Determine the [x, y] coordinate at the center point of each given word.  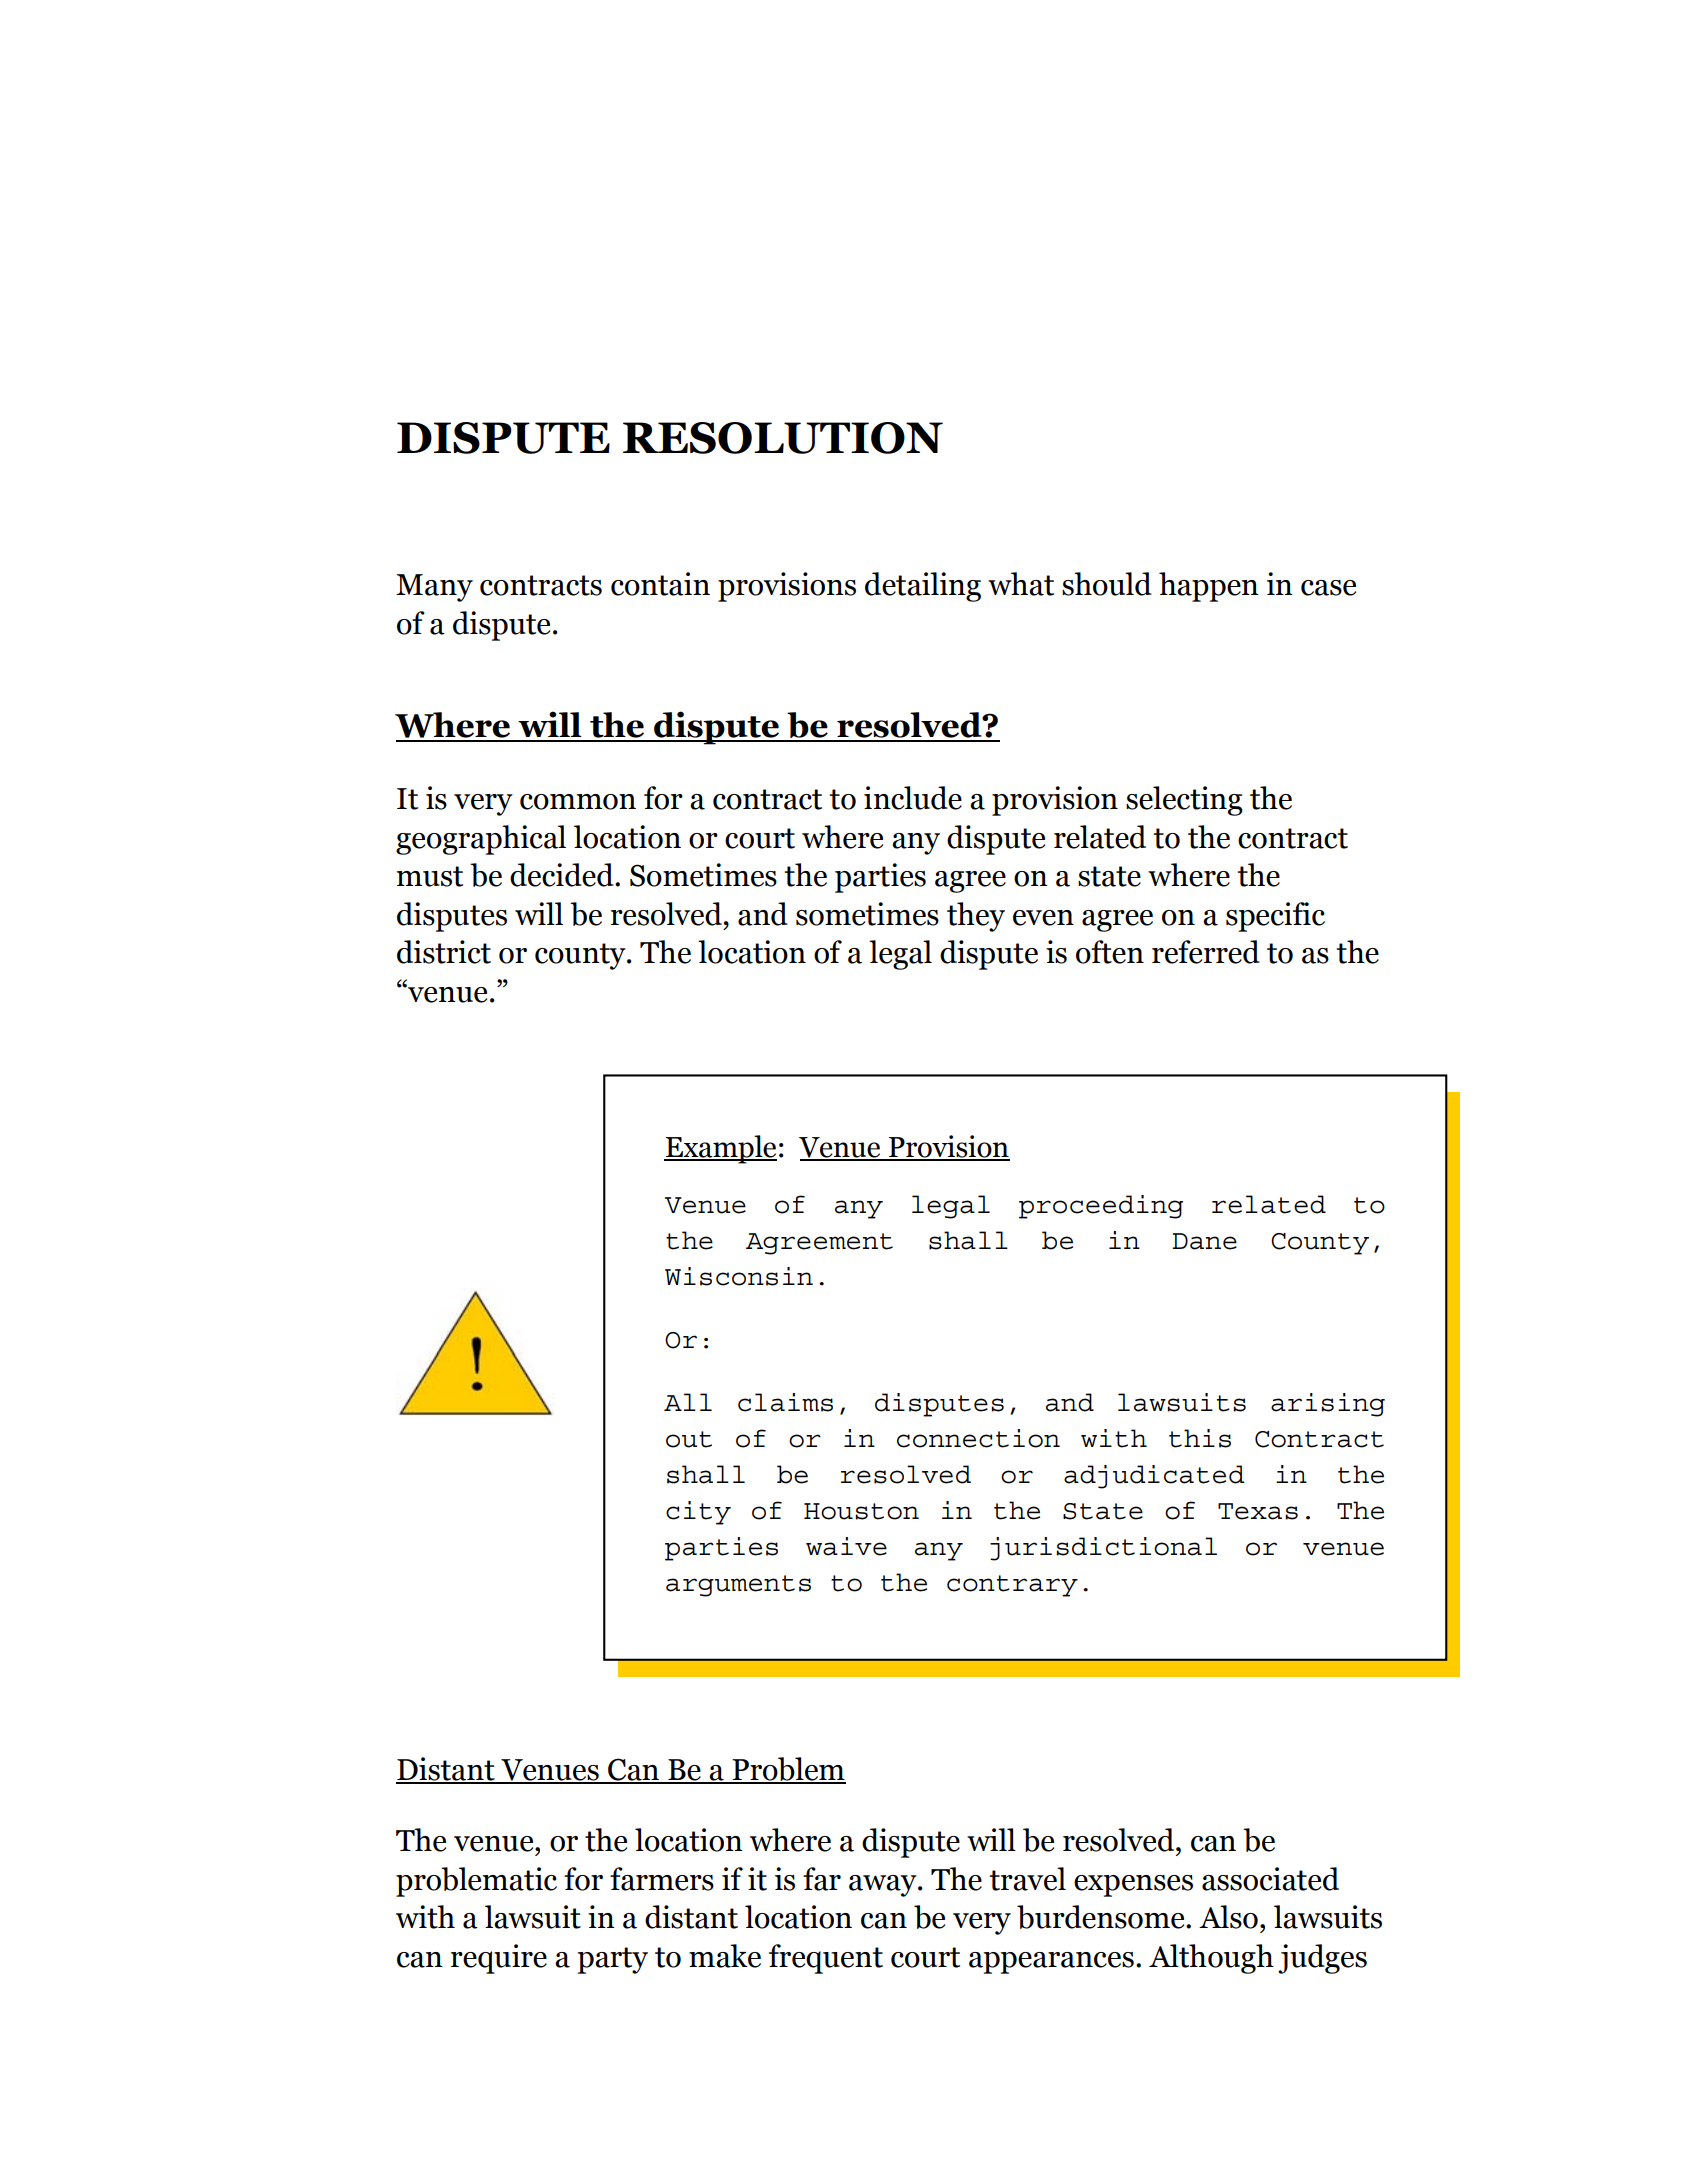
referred [1206, 952]
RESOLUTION [783, 438]
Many [434, 588]
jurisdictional [1103, 1549]
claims [785, 1402]
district [444, 952]
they [976, 917]
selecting [1184, 801]
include [913, 798]
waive [846, 1546]
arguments [738, 1586]
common [578, 802]
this [1200, 1438]
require [499, 1959]
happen [1209, 587]
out [689, 1439]
